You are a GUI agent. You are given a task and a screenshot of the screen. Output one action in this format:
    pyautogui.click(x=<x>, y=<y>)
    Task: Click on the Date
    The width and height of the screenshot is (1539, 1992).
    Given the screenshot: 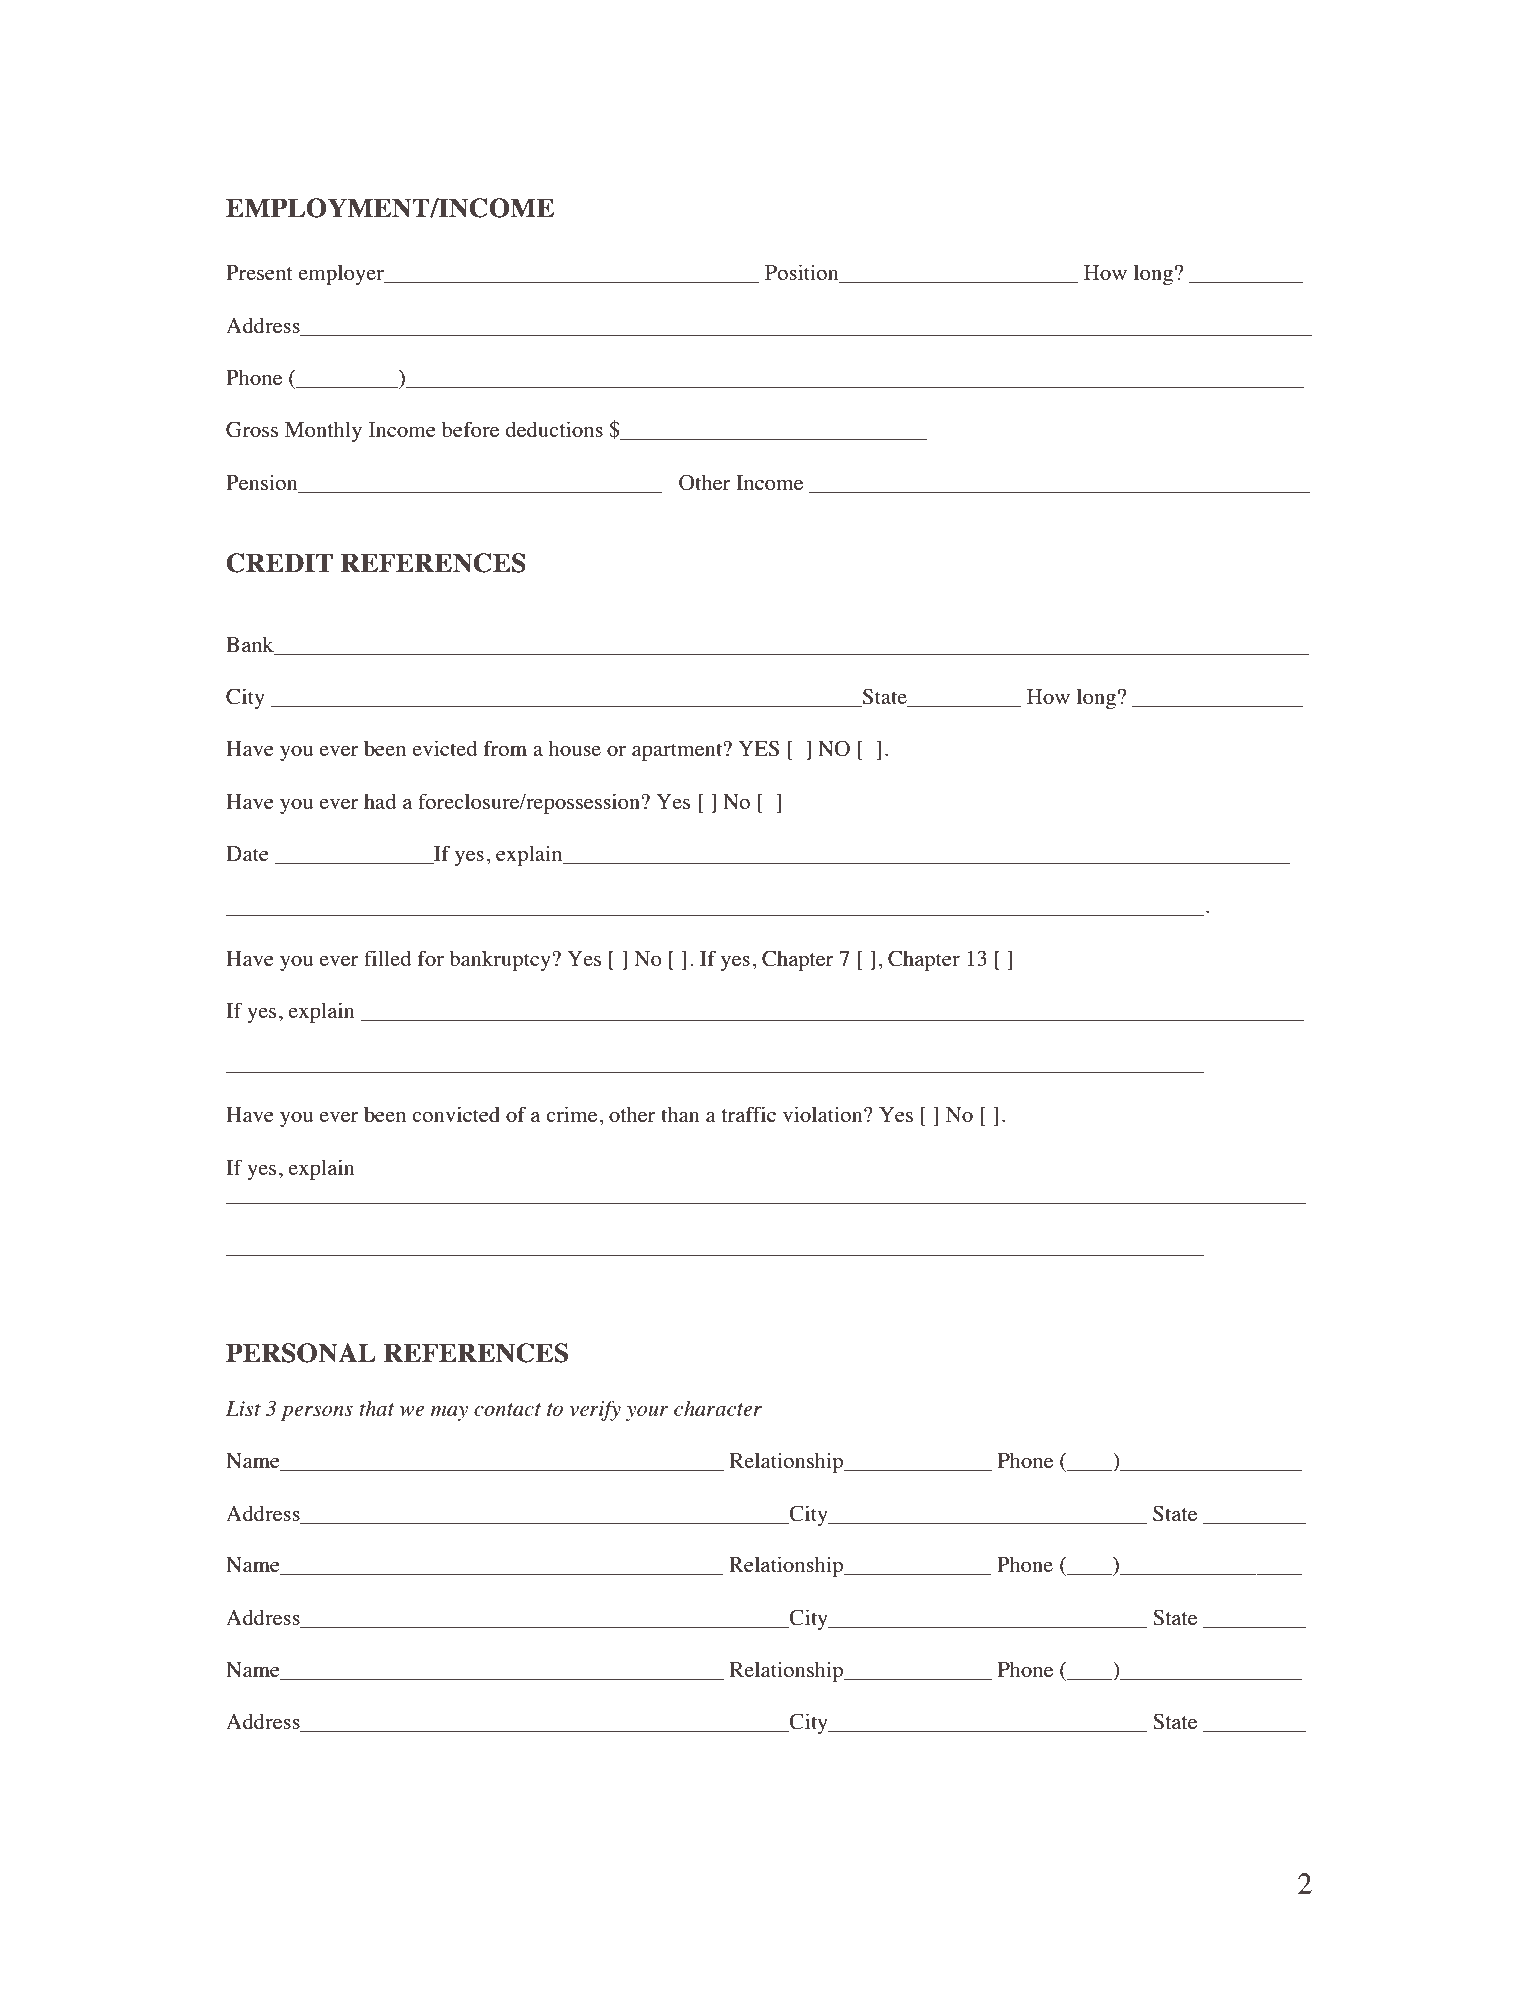 What is the action you would take?
    pyautogui.click(x=247, y=853)
